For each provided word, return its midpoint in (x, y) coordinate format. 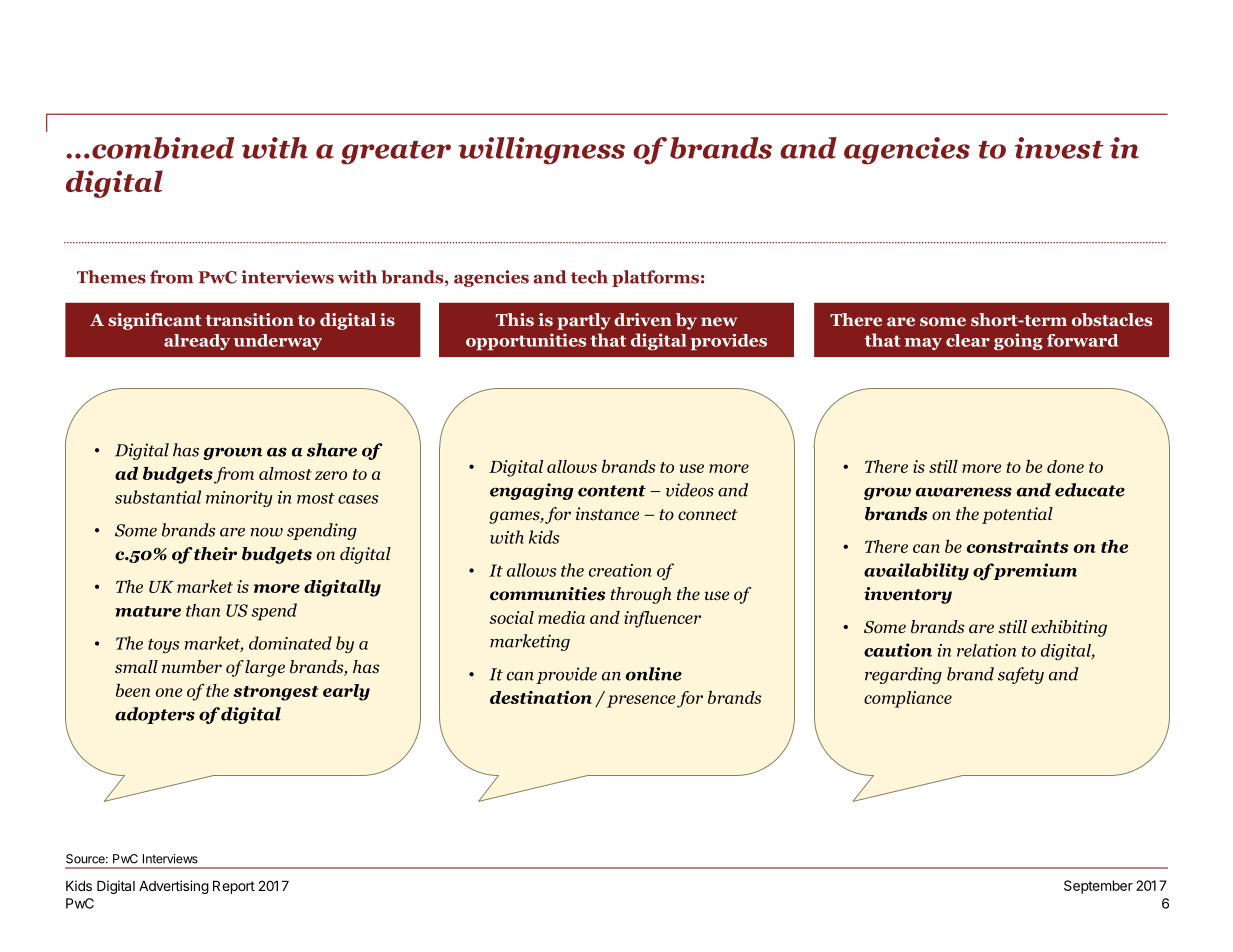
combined (163, 148)
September (1098, 887)
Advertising (174, 887)
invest (1059, 148)
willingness (541, 151)
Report (234, 887)
